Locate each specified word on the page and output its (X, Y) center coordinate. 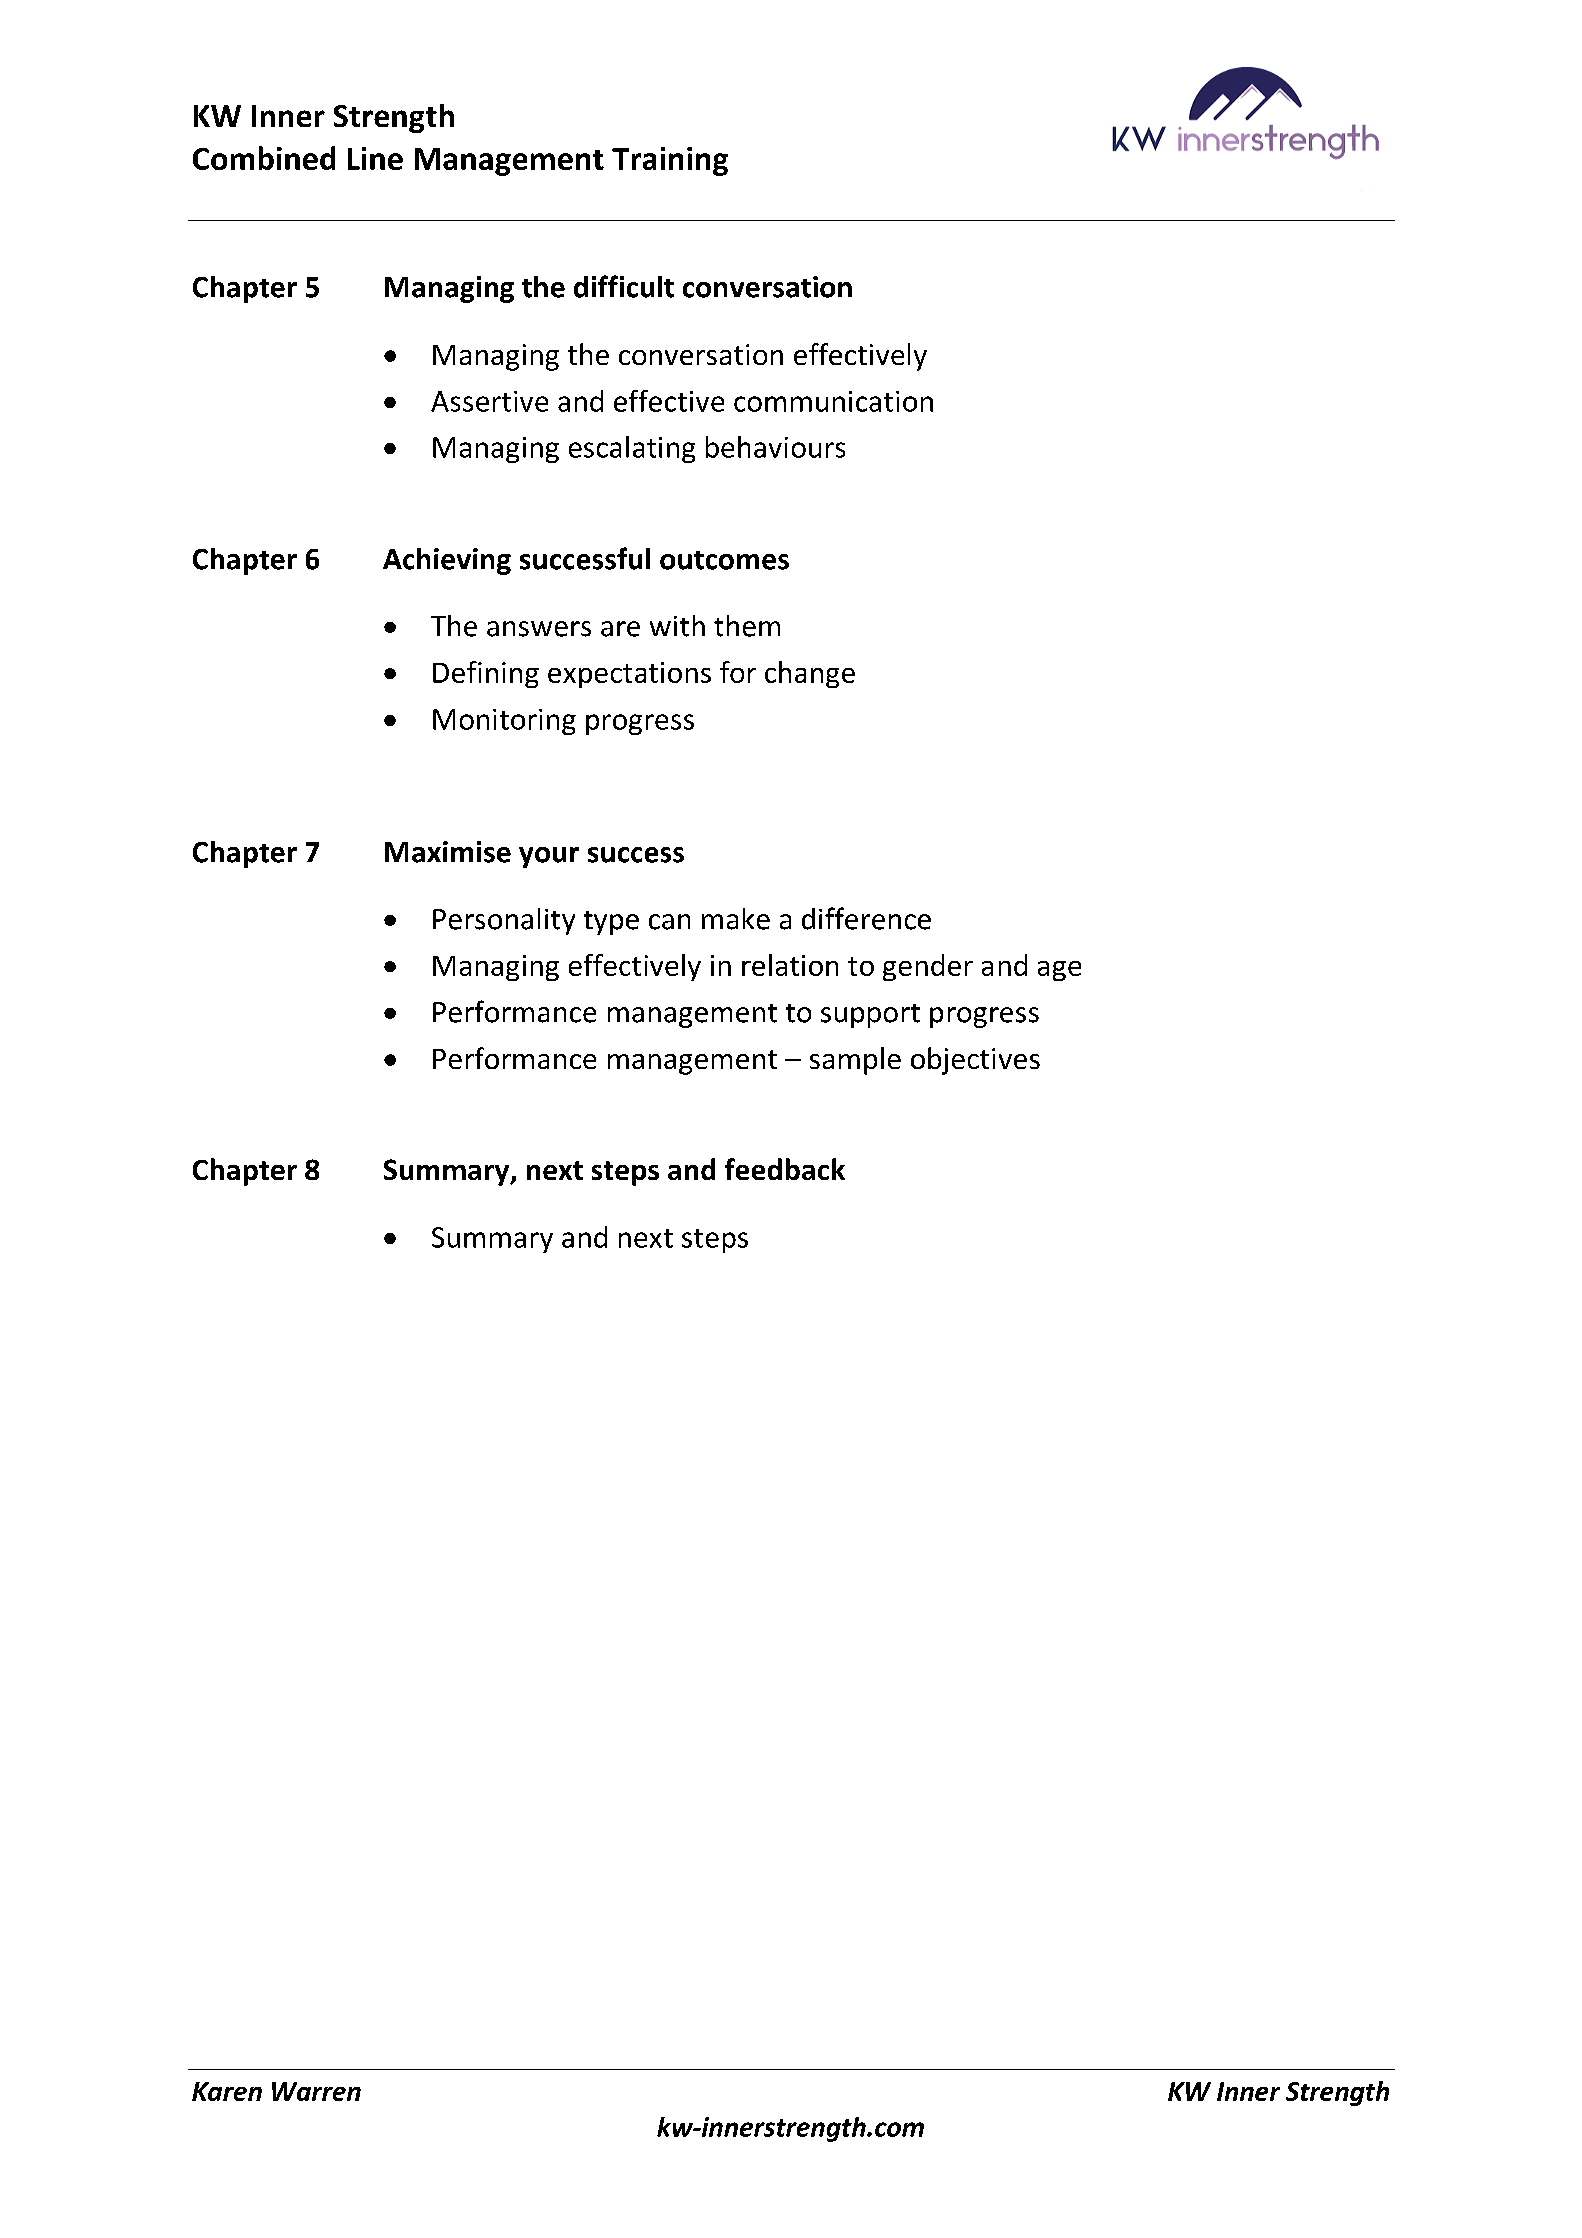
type (611, 923)
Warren (316, 2091)
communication (833, 401)
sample (855, 1061)
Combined (264, 158)
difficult (624, 286)
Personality (504, 921)
